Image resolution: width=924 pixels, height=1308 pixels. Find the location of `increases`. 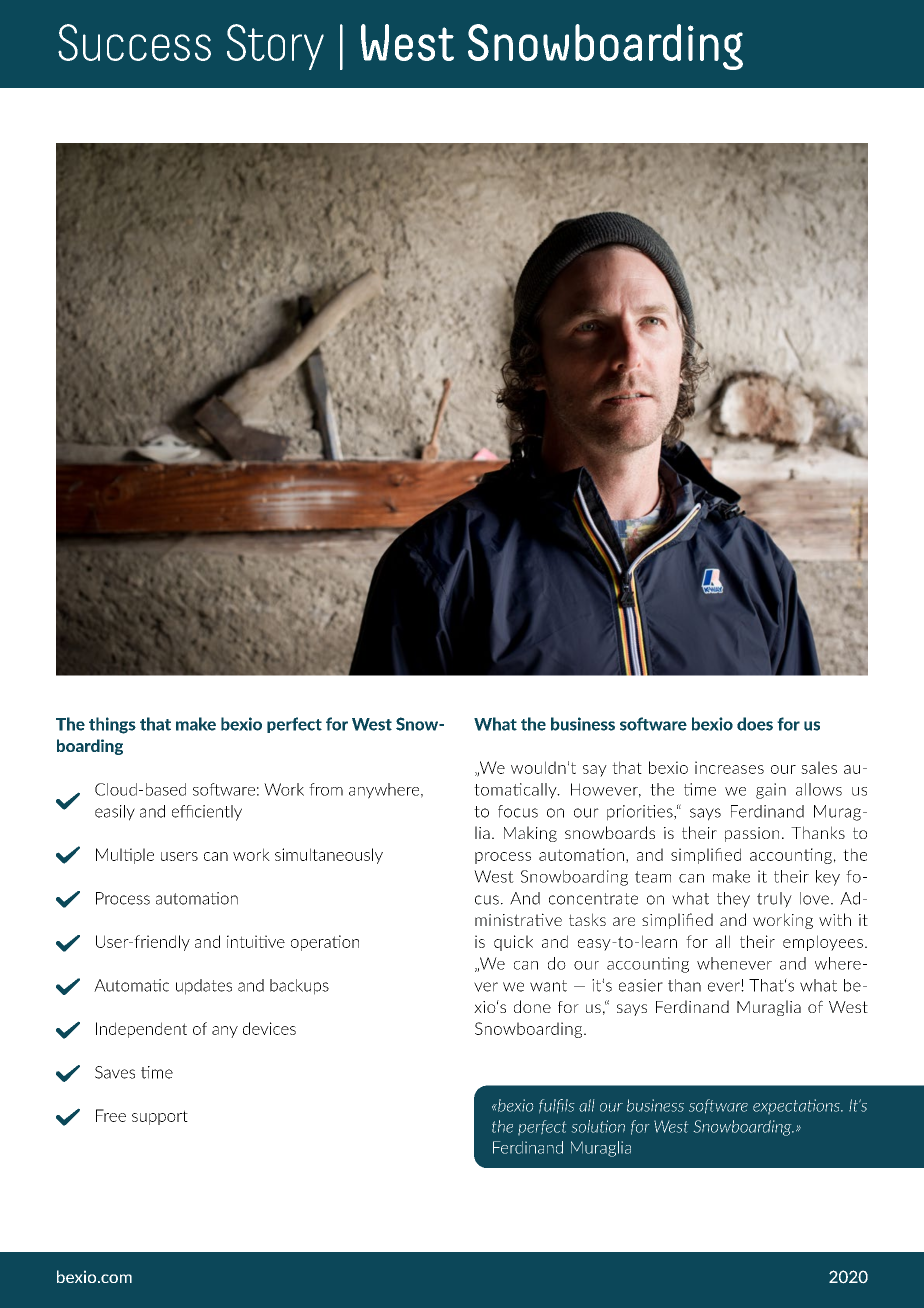

increases is located at coordinates (729, 767).
